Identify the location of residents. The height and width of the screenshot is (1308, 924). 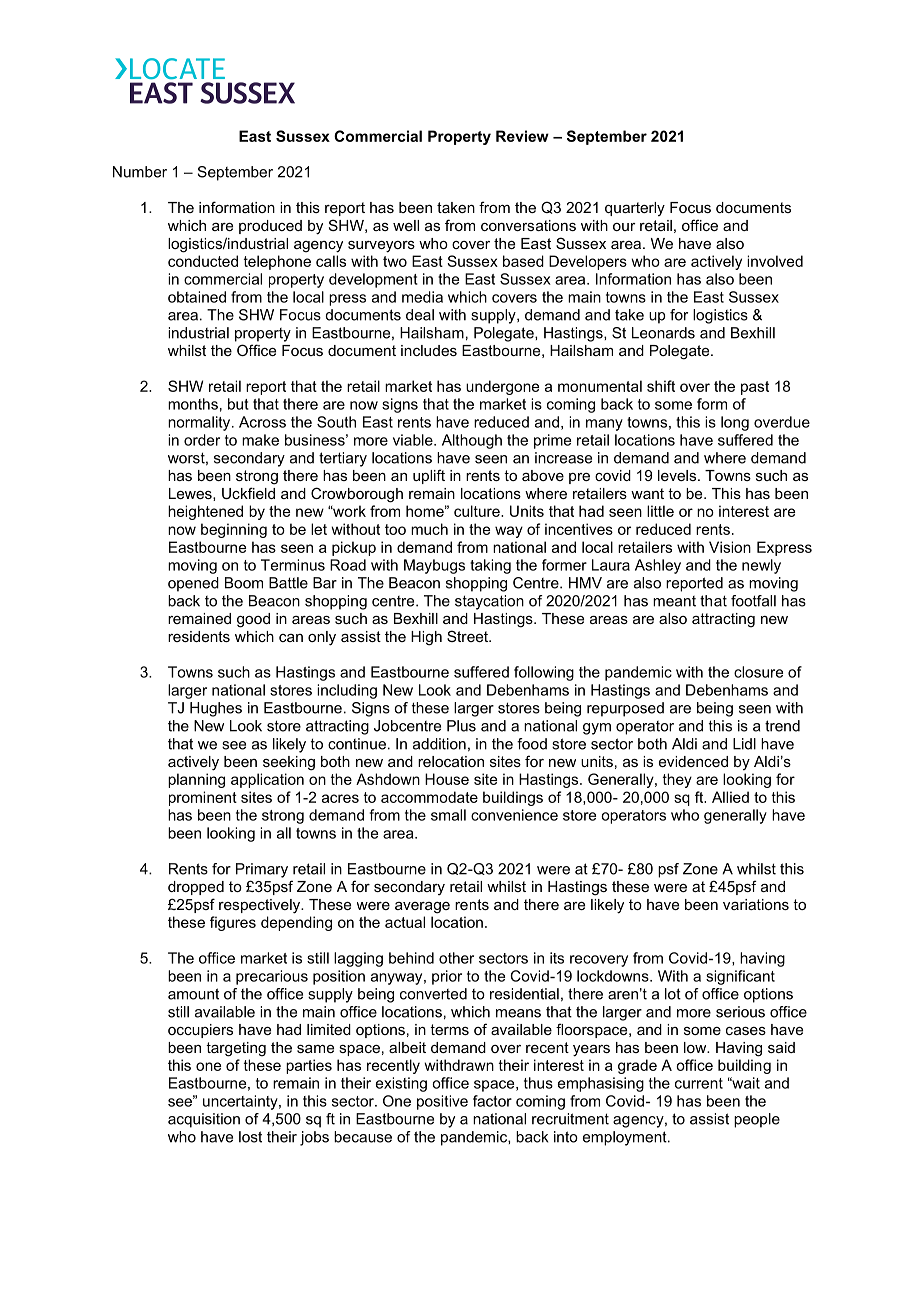
(199, 636).
